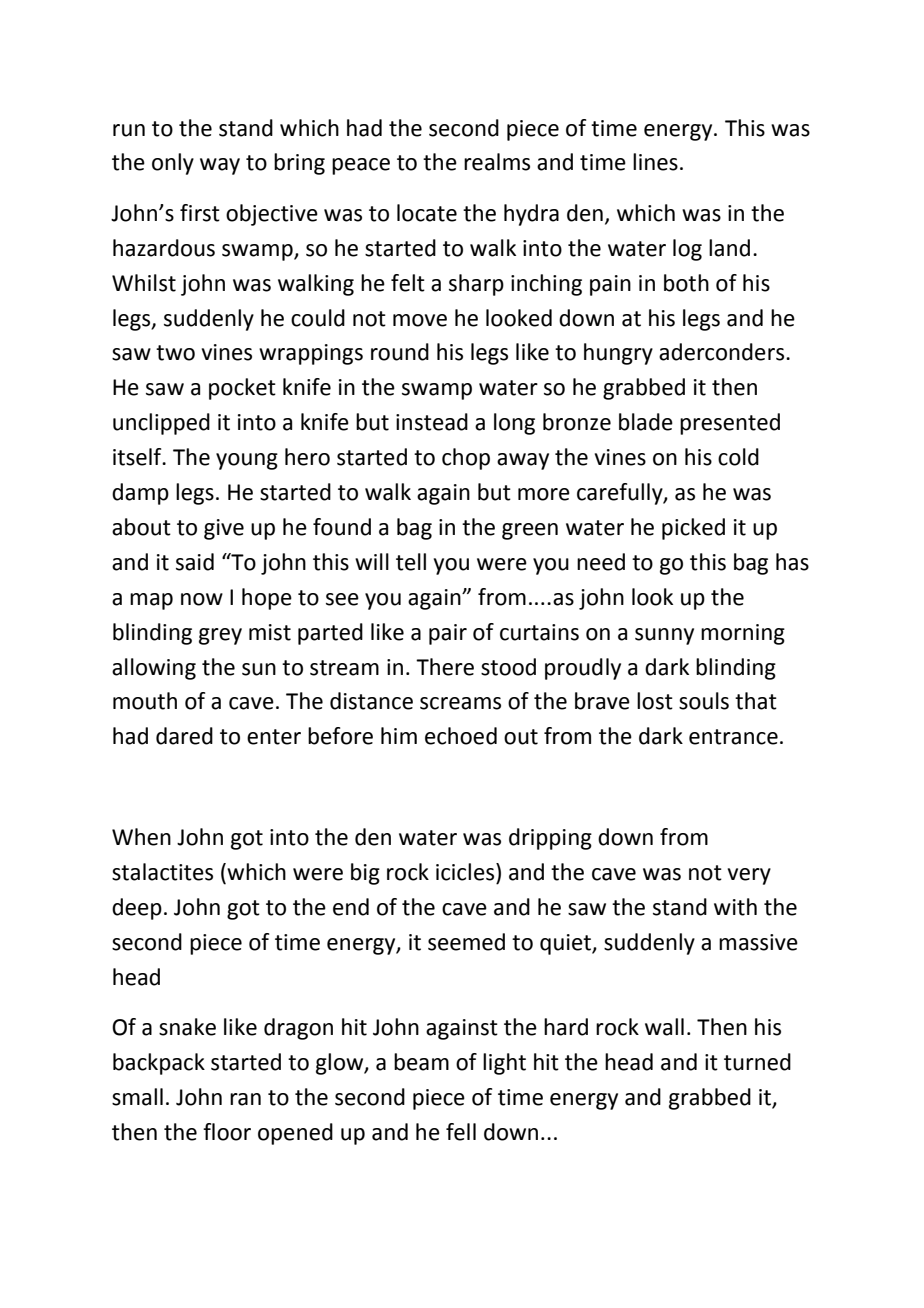 This screenshot has width=924, height=1308. What do you see at coordinates (735, 907) in the screenshot?
I see `with` at bounding box center [735, 907].
